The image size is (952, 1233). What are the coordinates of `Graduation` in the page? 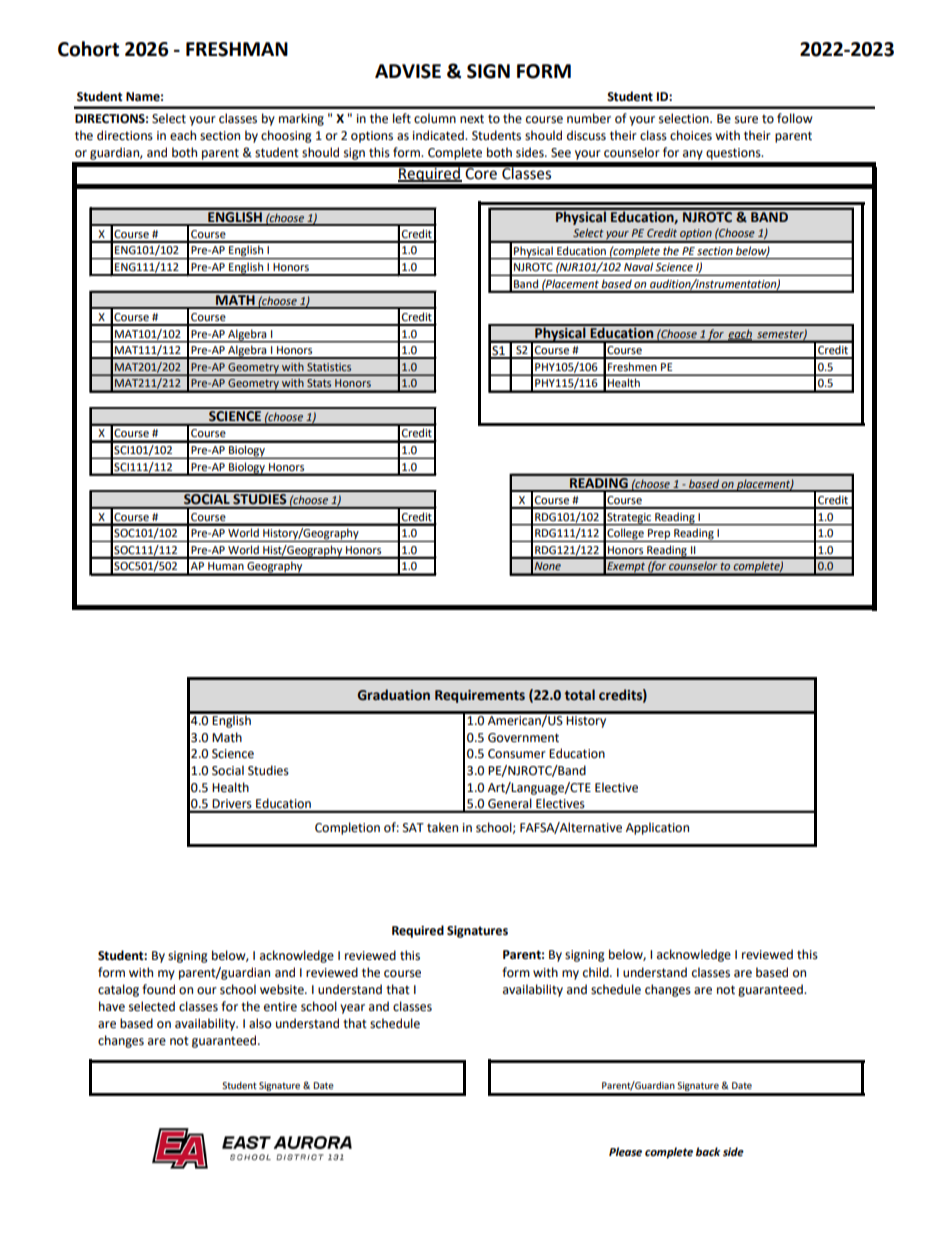 It's located at (394, 695).
